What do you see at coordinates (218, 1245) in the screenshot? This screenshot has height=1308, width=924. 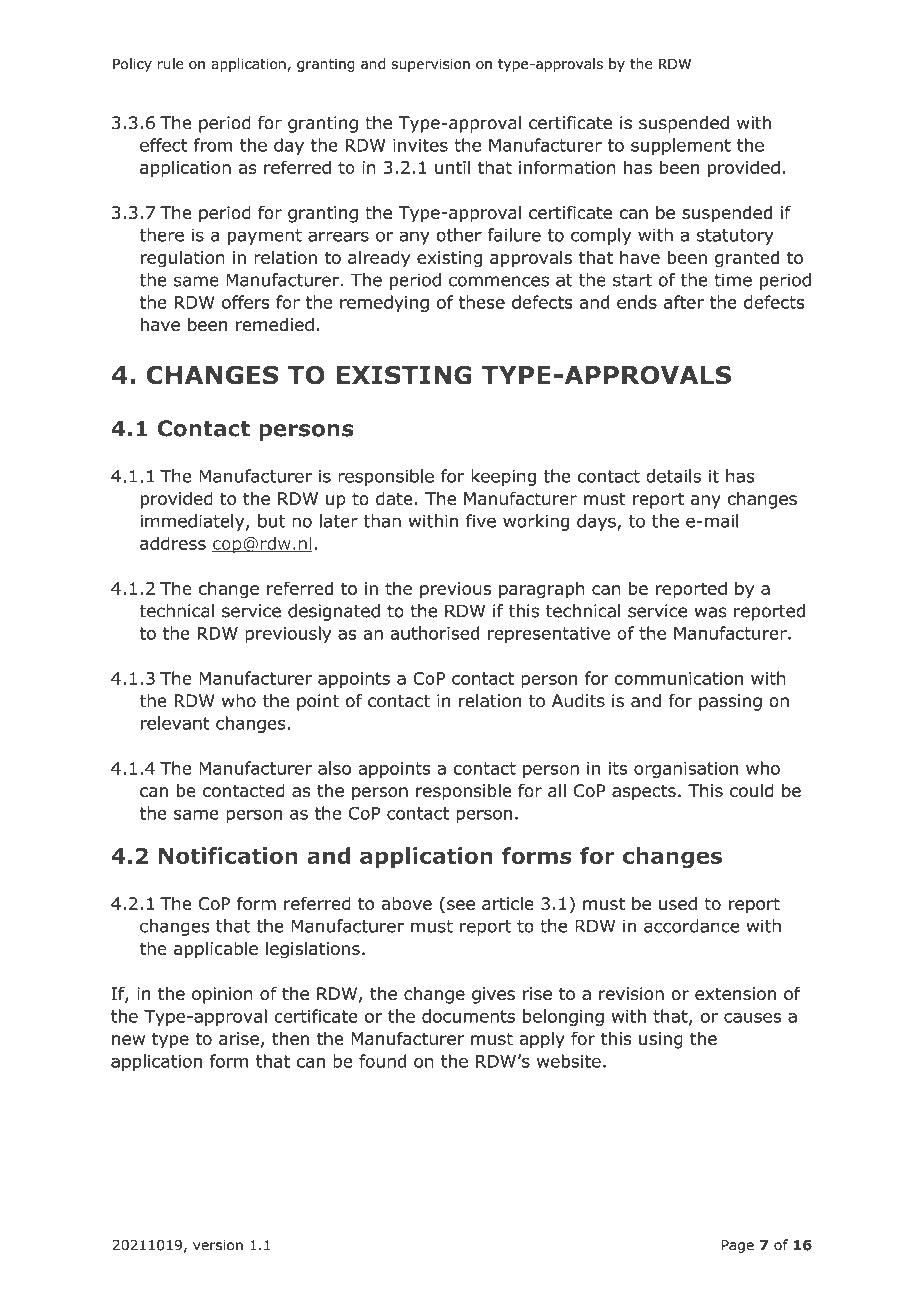 I see `version` at bounding box center [218, 1245].
